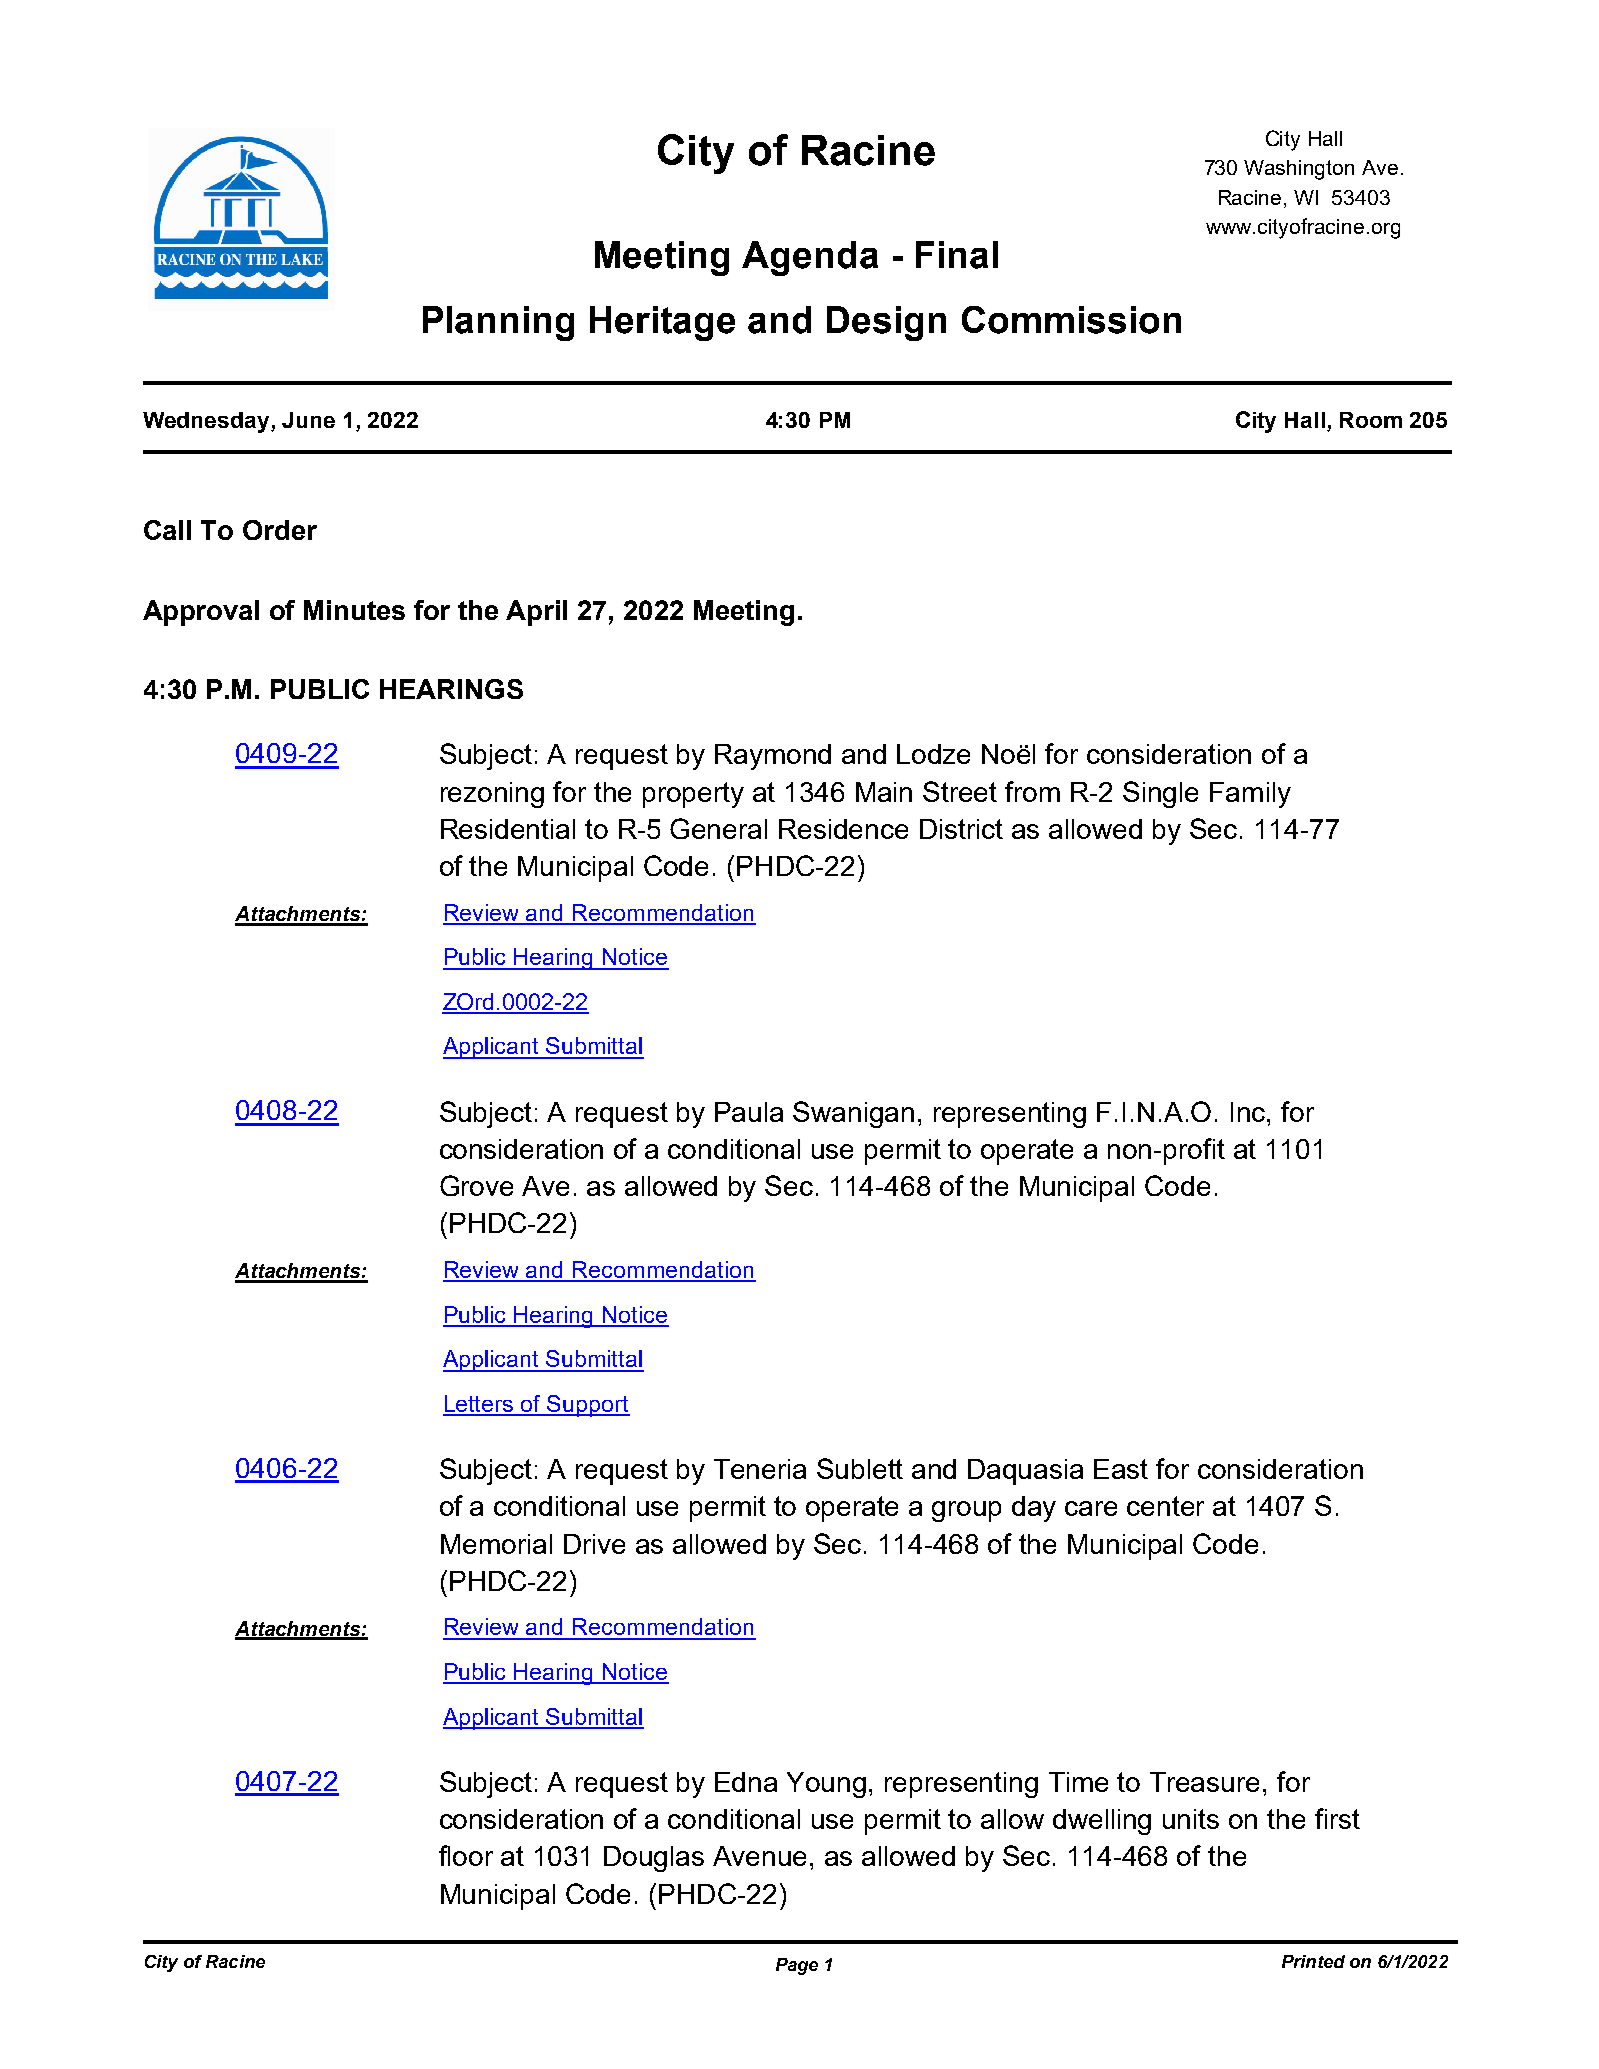 The image size is (1599, 2069). What do you see at coordinates (1299, 170) in the image?
I see `Washington` at bounding box center [1299, 170].
